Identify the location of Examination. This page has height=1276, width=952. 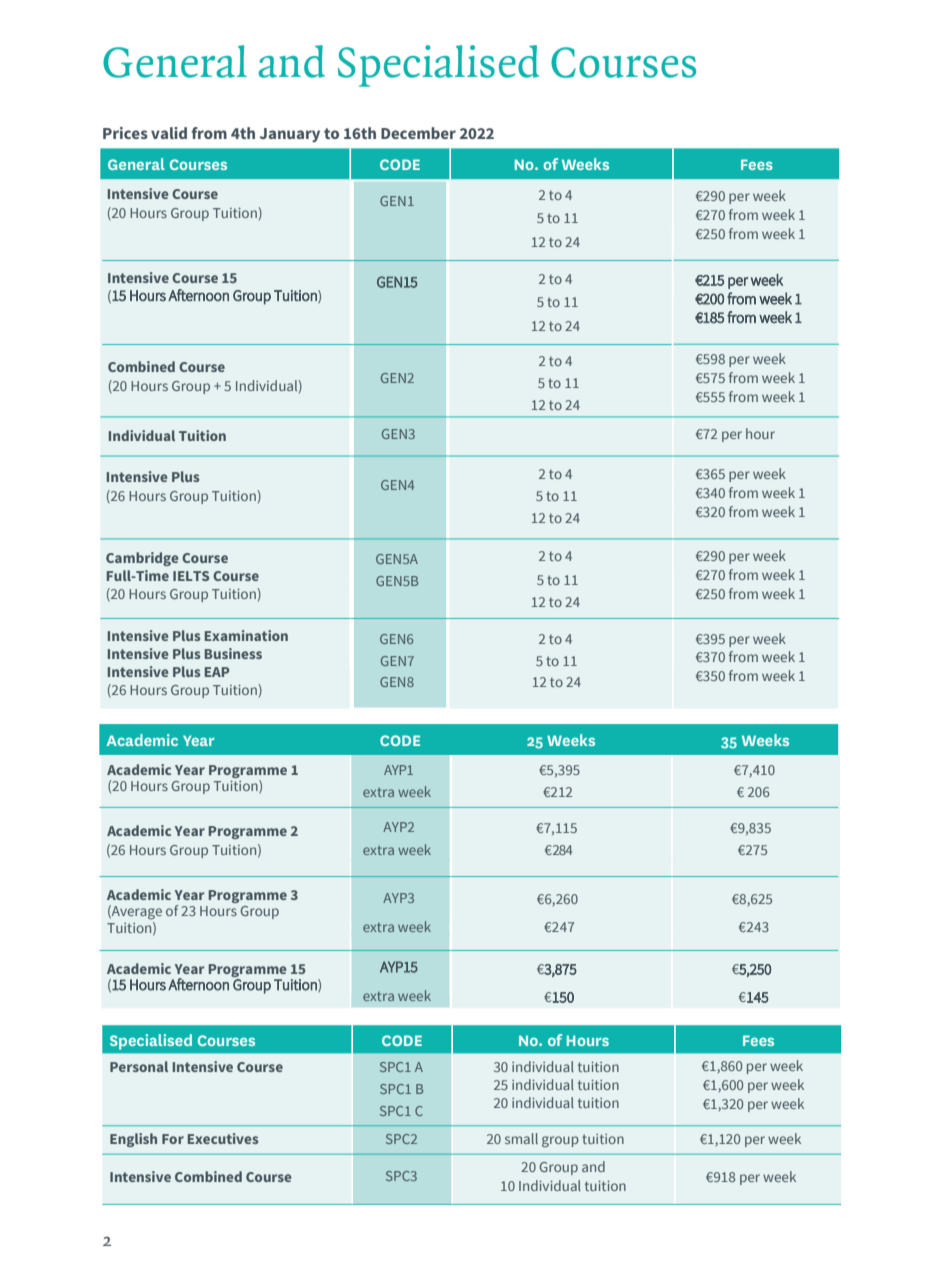
(246, 635).
